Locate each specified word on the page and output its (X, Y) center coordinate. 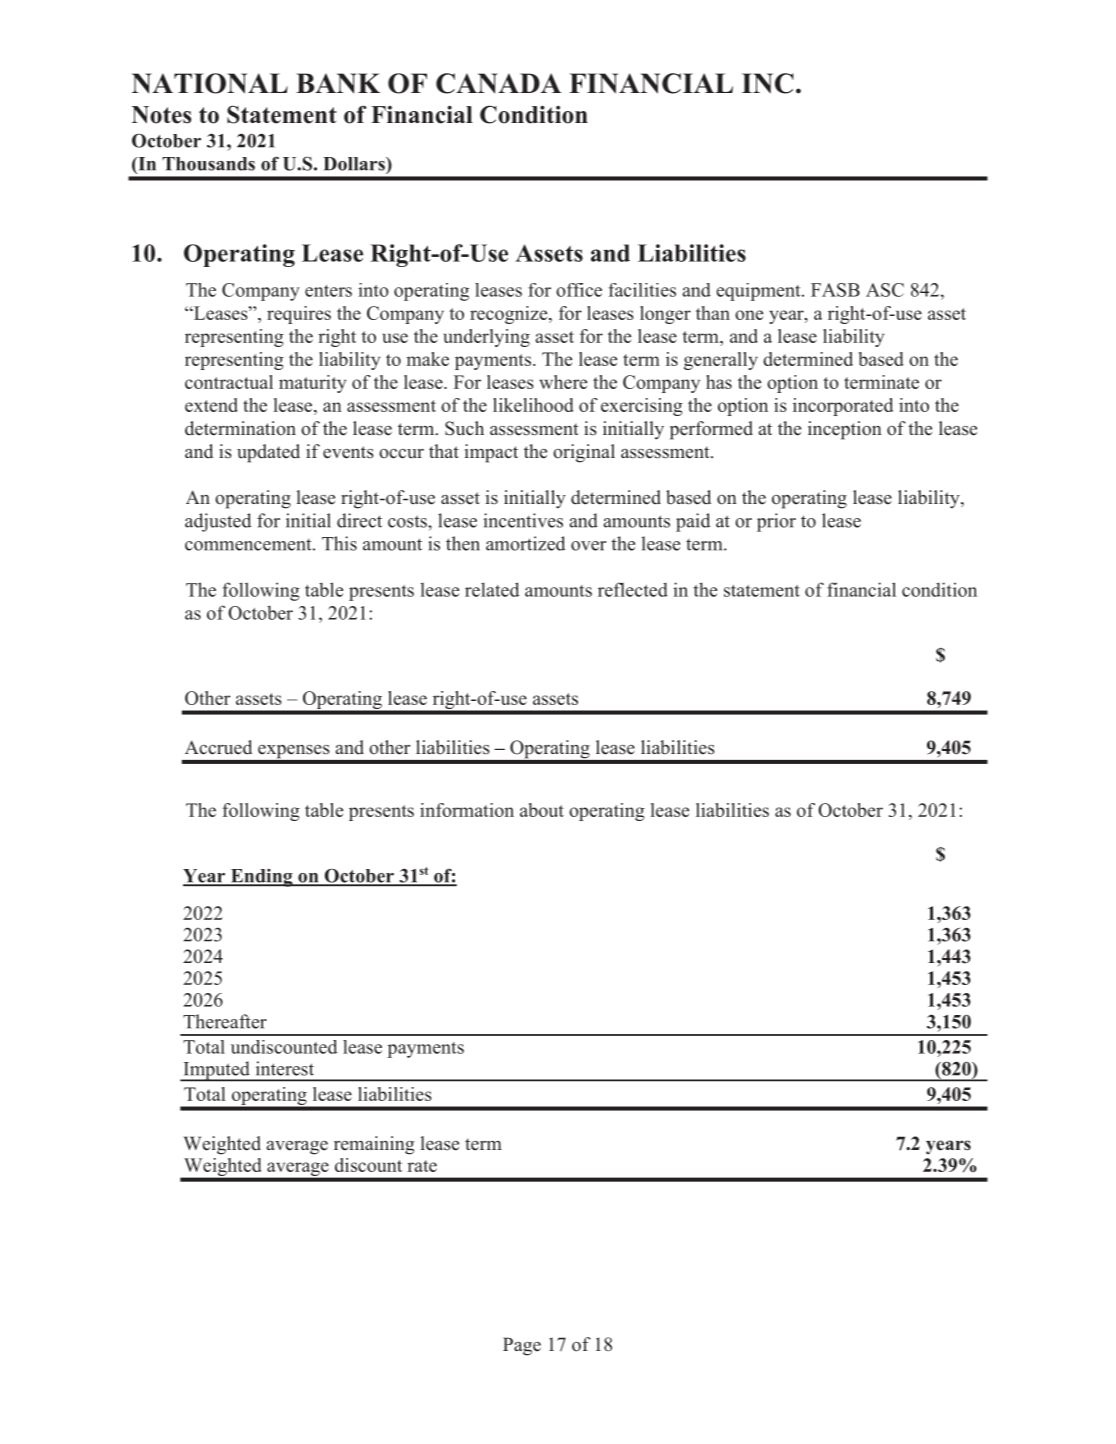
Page (522, 1346)
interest (285, 1068)
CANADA (498, 83)
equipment (759, 292)
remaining (374, 1145)
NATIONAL (210, 83)
